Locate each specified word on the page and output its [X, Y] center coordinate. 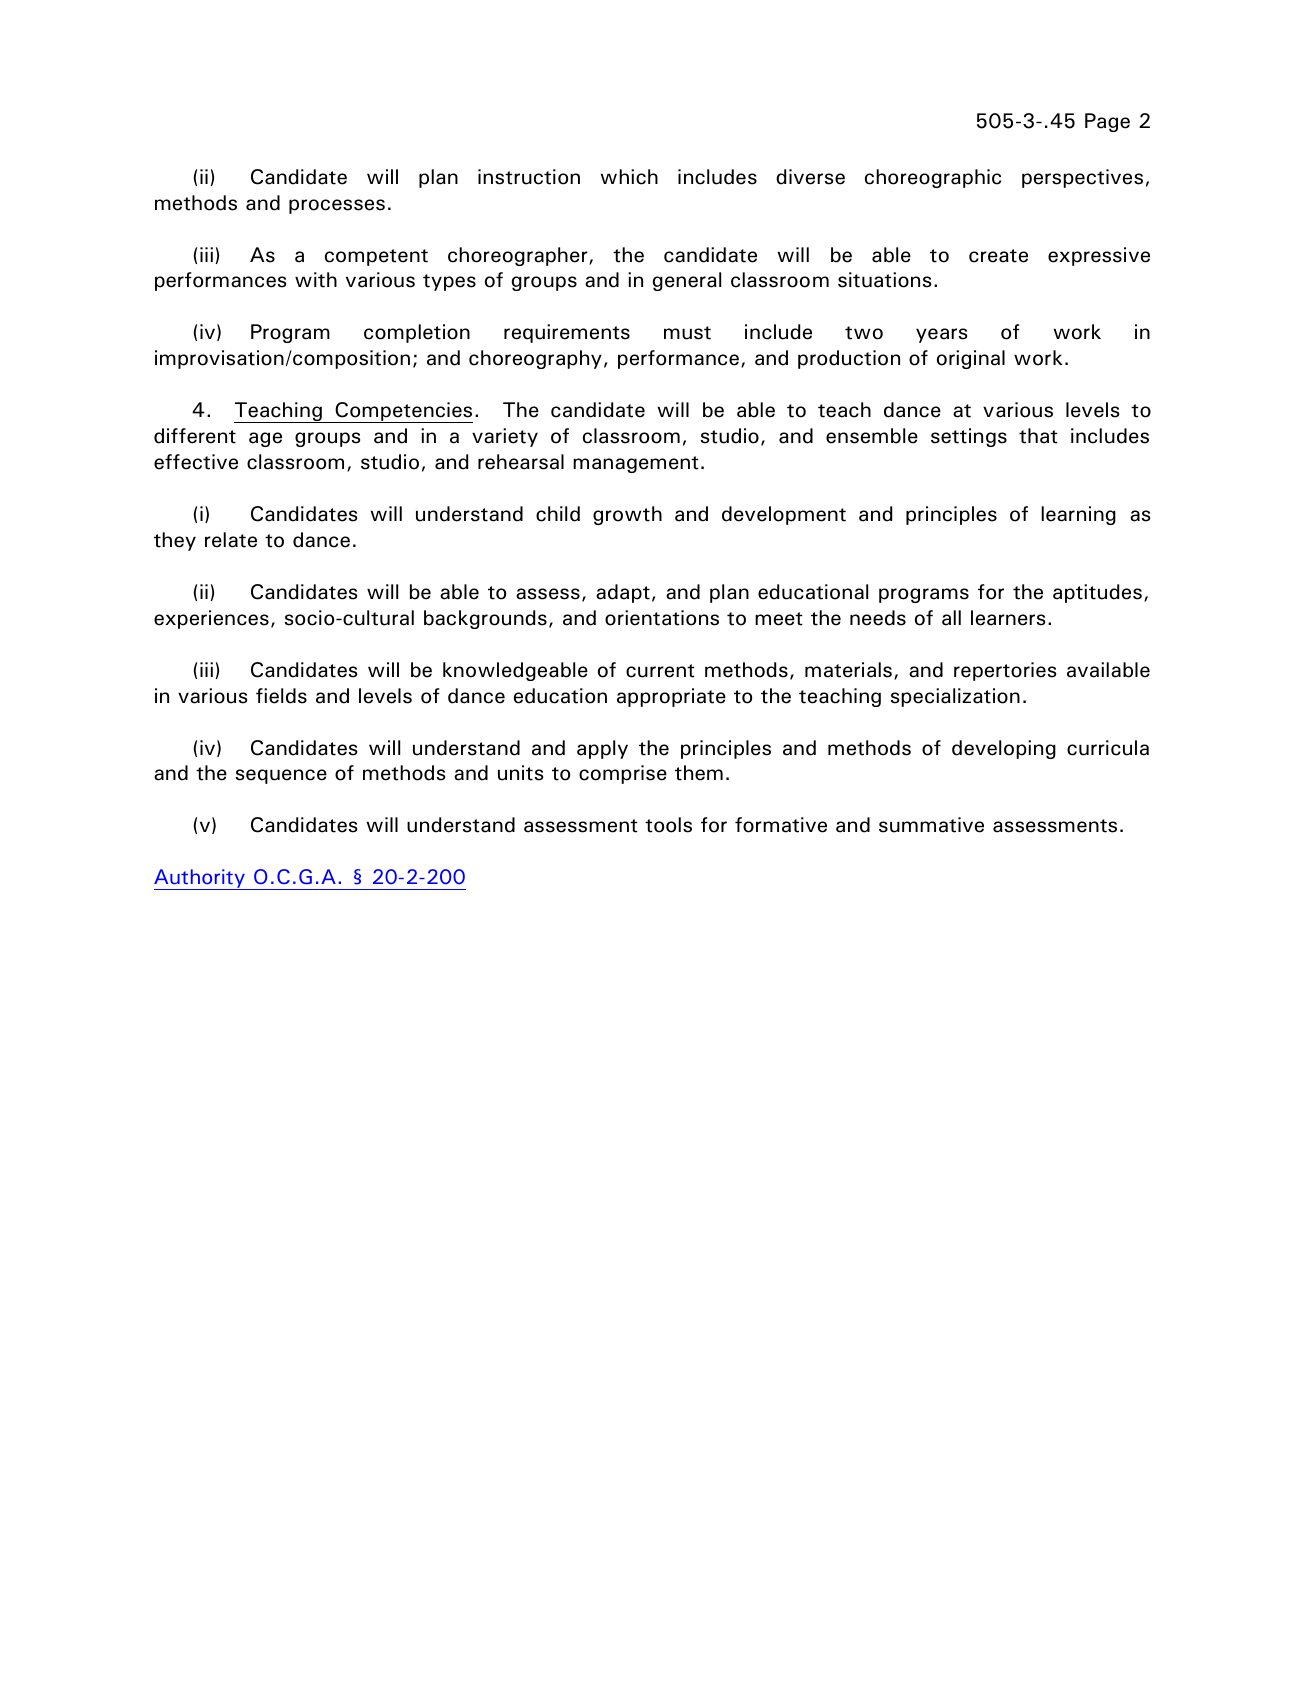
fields [281, 696]
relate [231, 540]
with [316, 280]
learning [1078, 515]
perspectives [1082, 178]
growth [627, 515]
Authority [200, 879]
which [629, 177]
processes [337, 206]
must [687, 333]
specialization [955, 697]
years [941, 335]
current [660, 671]
